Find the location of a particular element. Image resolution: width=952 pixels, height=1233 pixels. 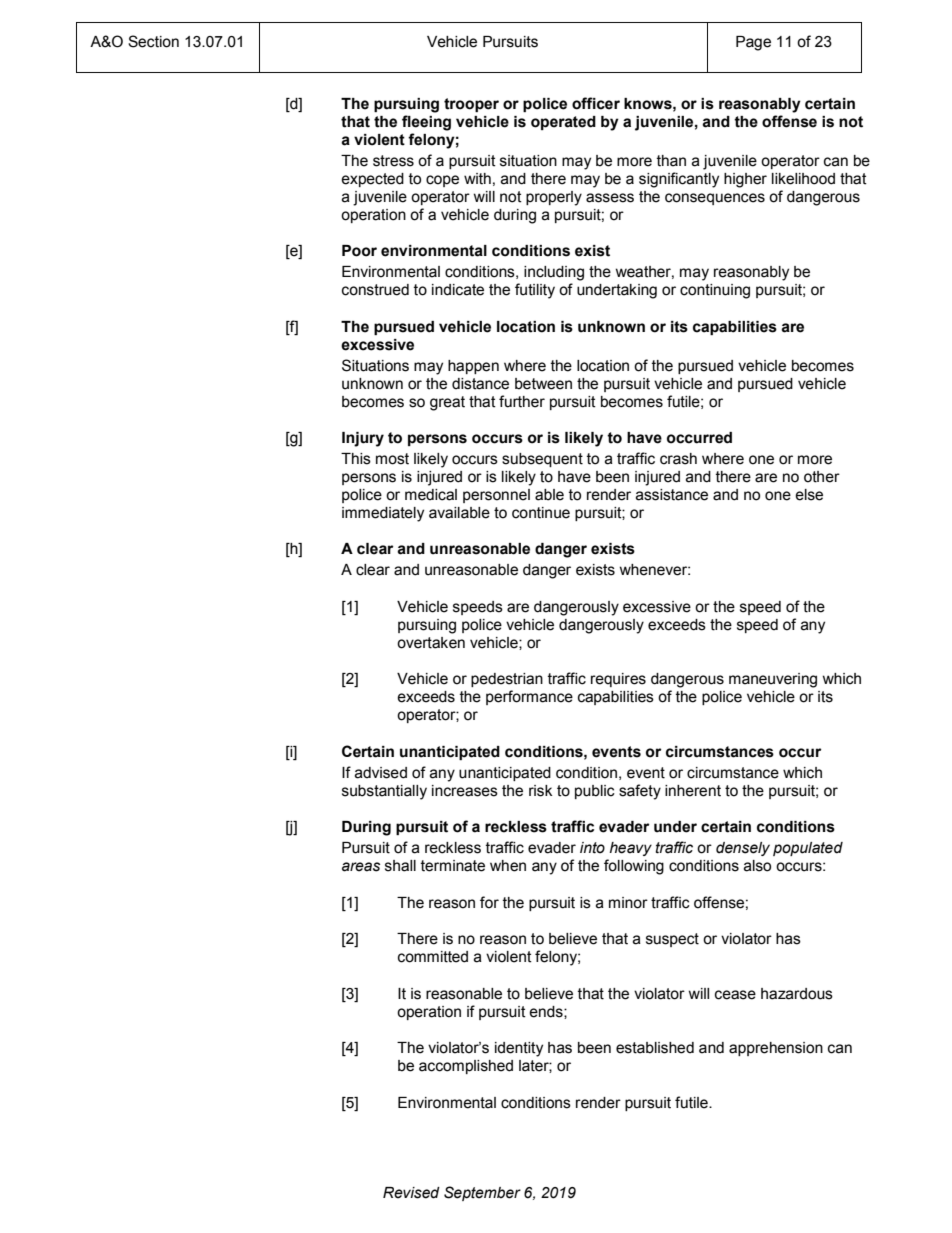

Page is located at coordinates (753, 43).
